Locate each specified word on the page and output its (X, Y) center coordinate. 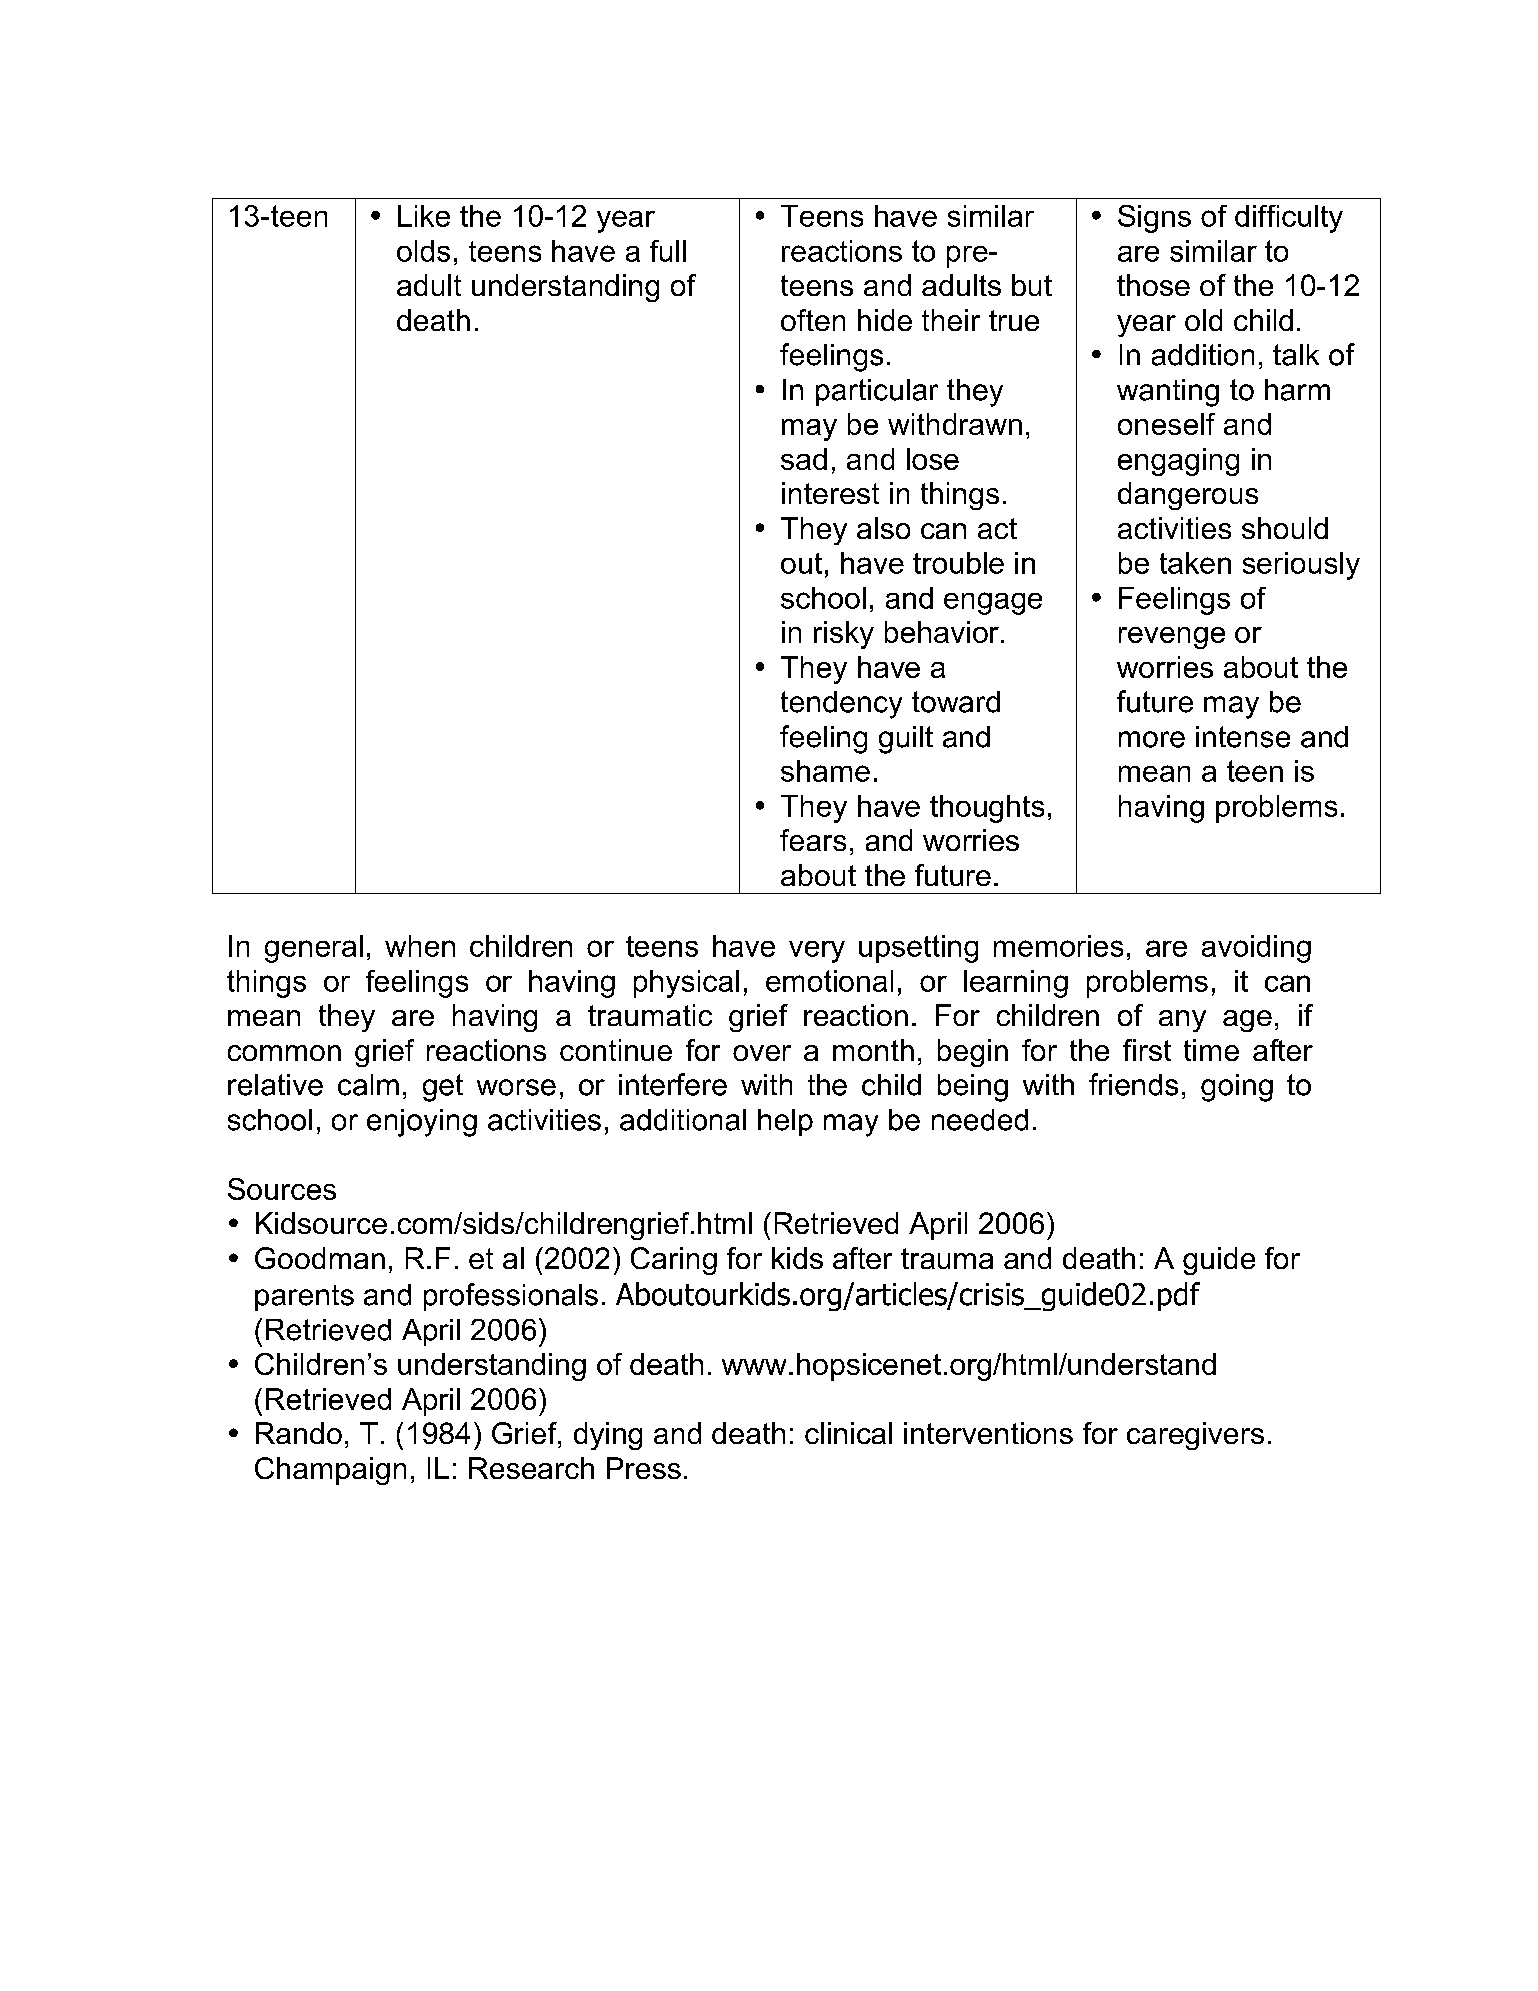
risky (844, 635)
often (813, 320)
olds (423, 251)
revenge (1172, 638)
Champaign (330, 1471)
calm (368, 1085)
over (762, 1053)
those (1153, 285)
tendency (841, 705)
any (1182, 1021)
